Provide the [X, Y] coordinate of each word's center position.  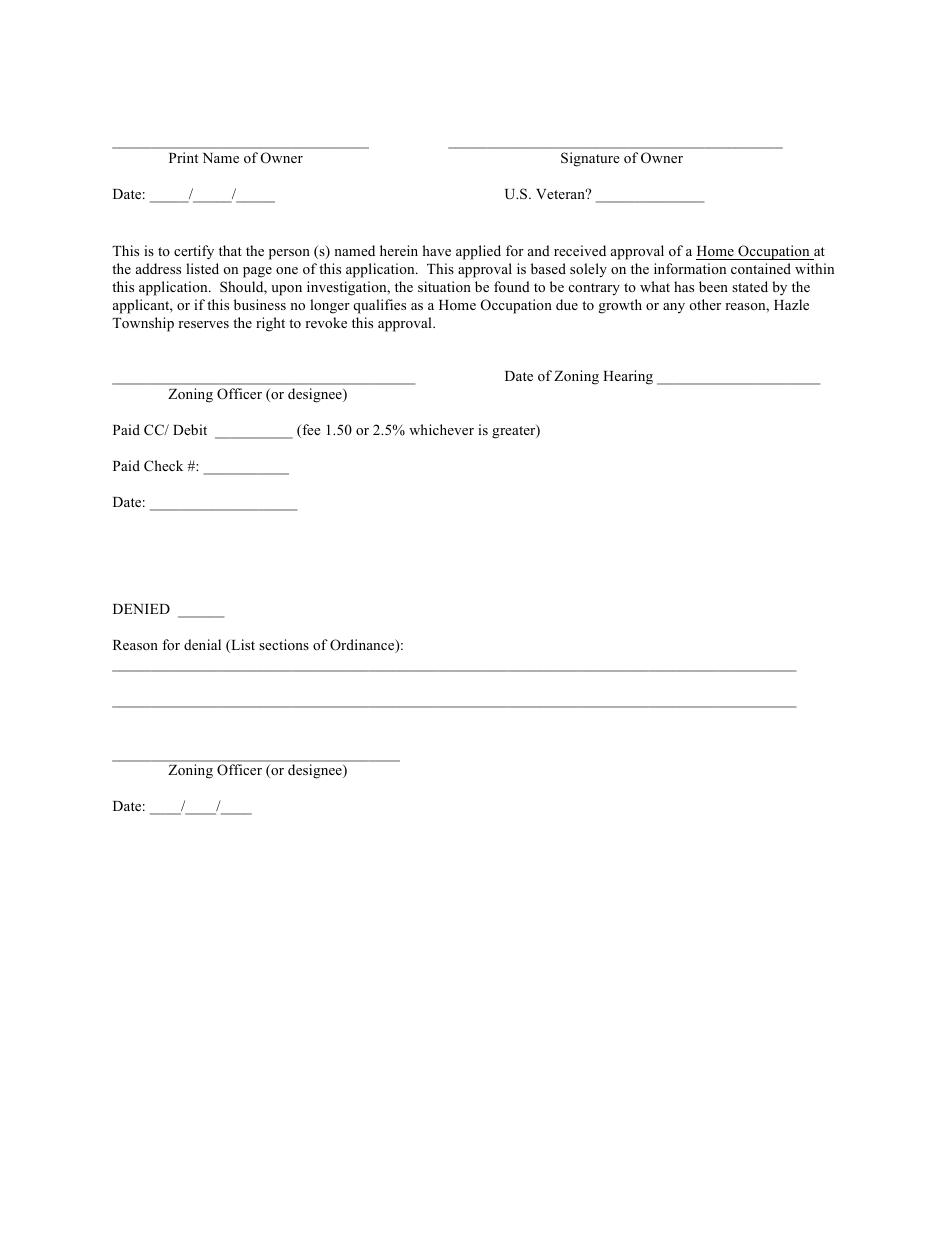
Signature [590, 159]
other [705, 304]
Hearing [628, 377]
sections [284, 644]
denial [202, 644]
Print [183, 157]
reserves [203, 324]
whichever [441, 429]
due [567, 304]
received [580, 250]
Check [163, 466]
